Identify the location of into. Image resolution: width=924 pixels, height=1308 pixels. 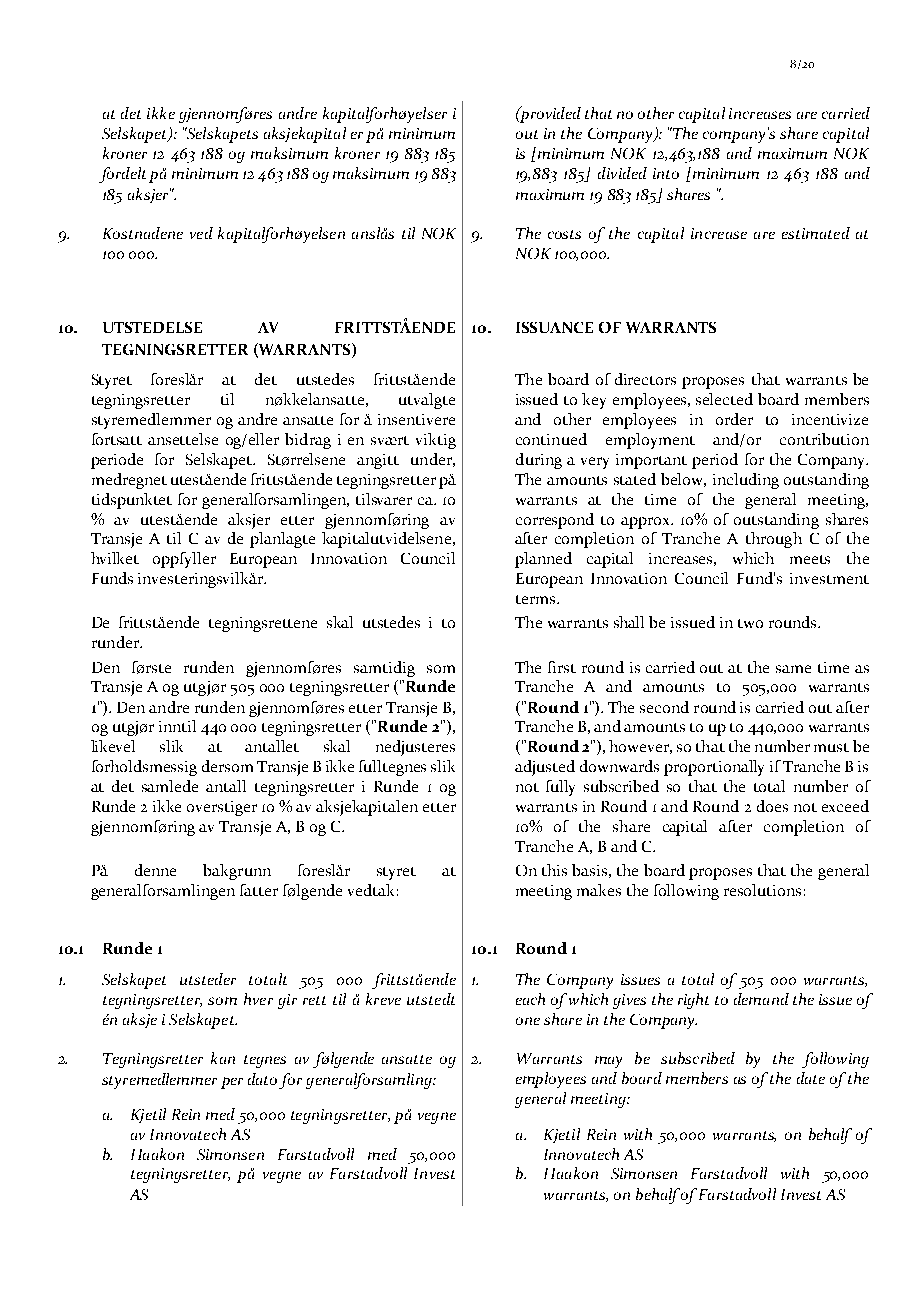
(666, 173).
